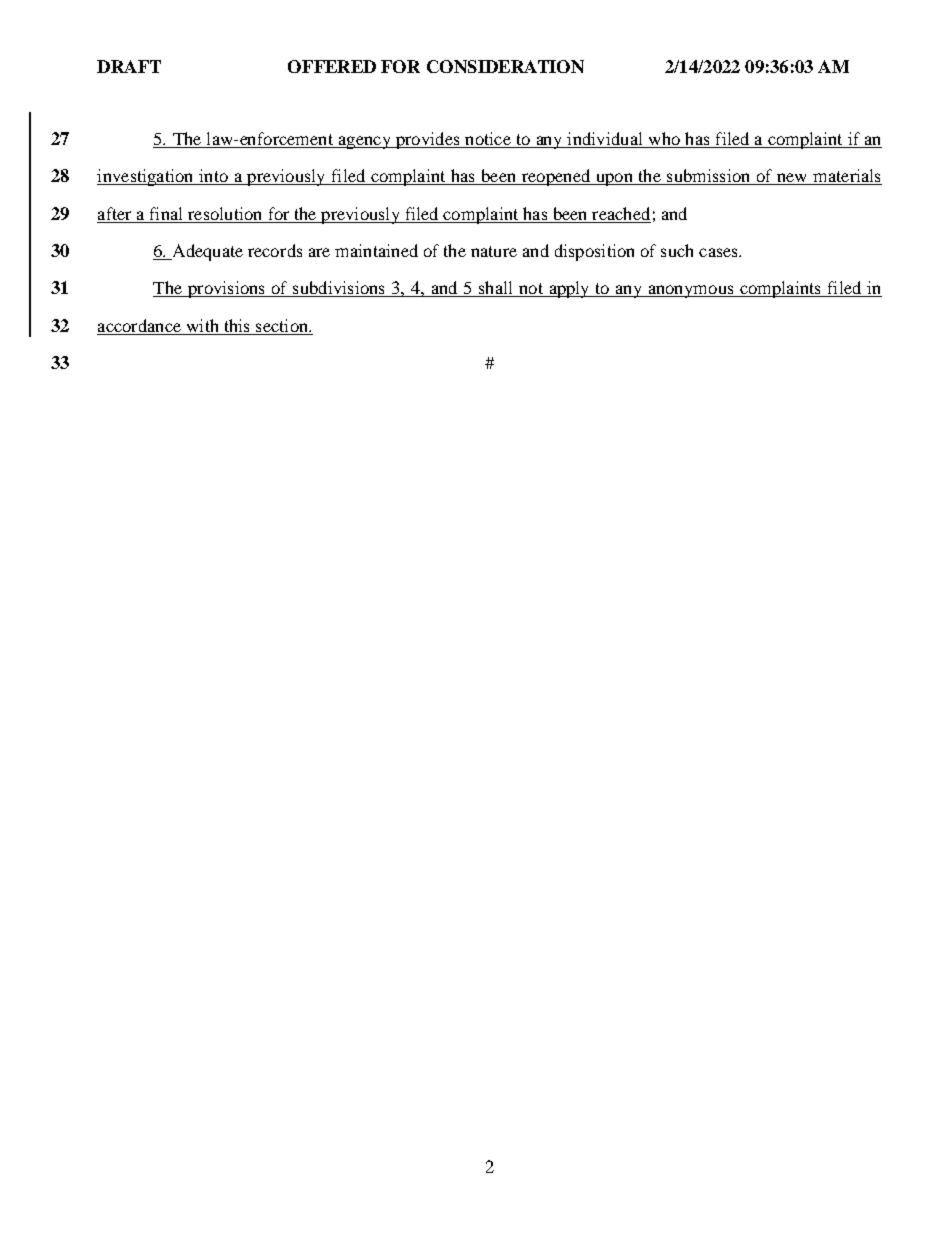 The height and width of the screenshot is (1233, 952). Describe the element at coordinates (605, 140) in the screenshot. I see `individual` at that location.
